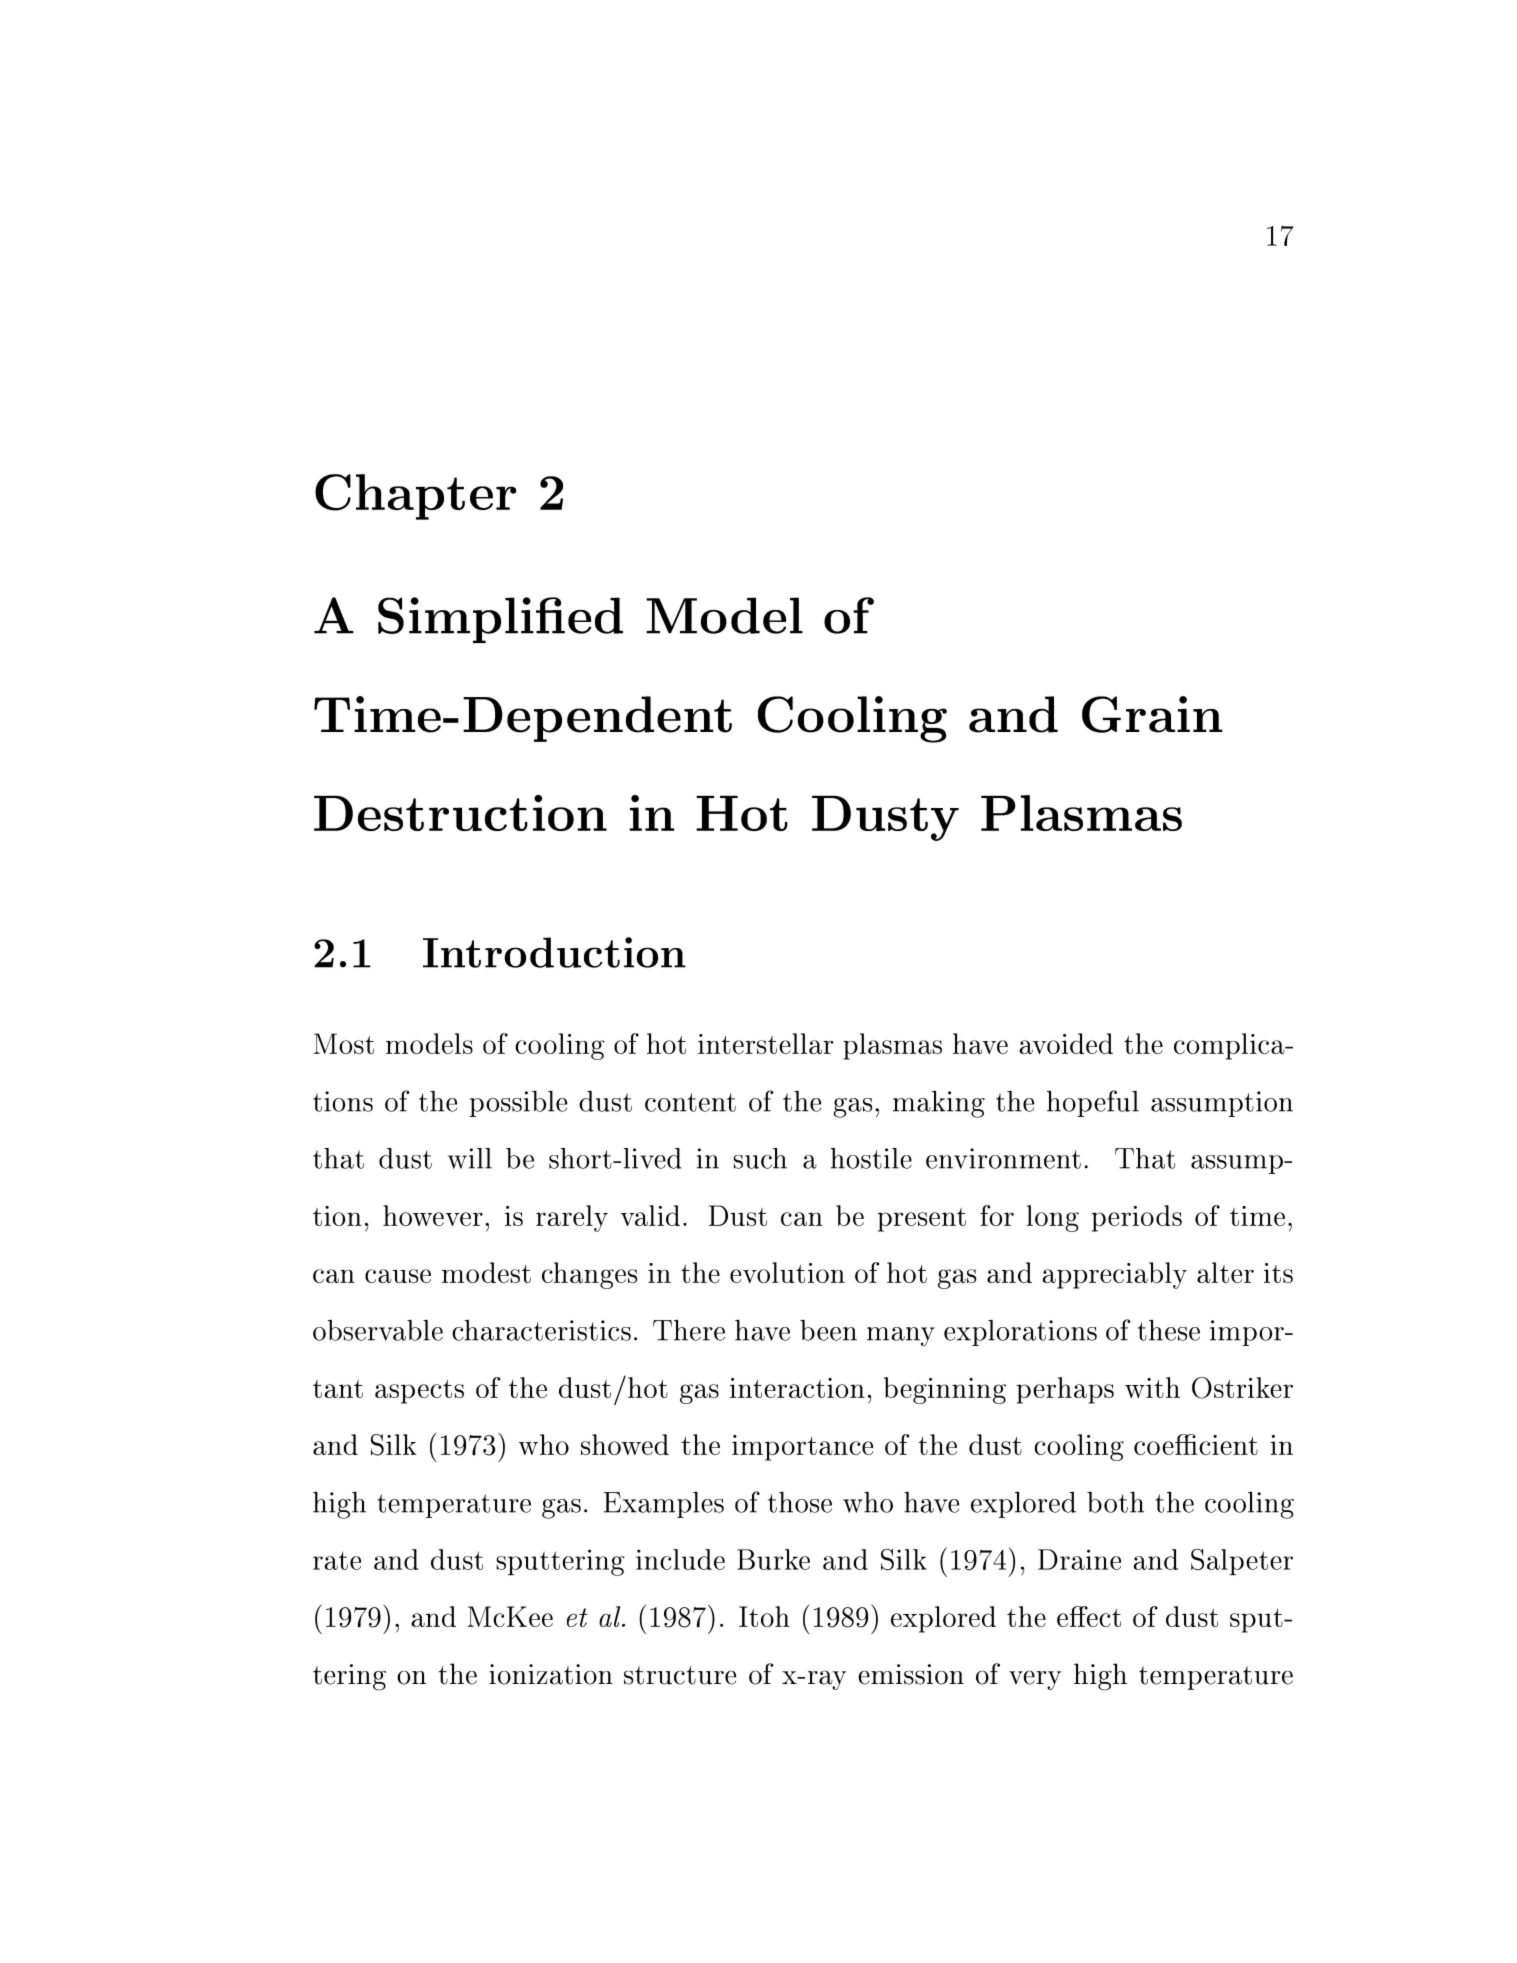 The width and height of the image is (1517, 1963). Describe the element at coordinates (1066, 1043) in the image. I see `avoided` at that location.
